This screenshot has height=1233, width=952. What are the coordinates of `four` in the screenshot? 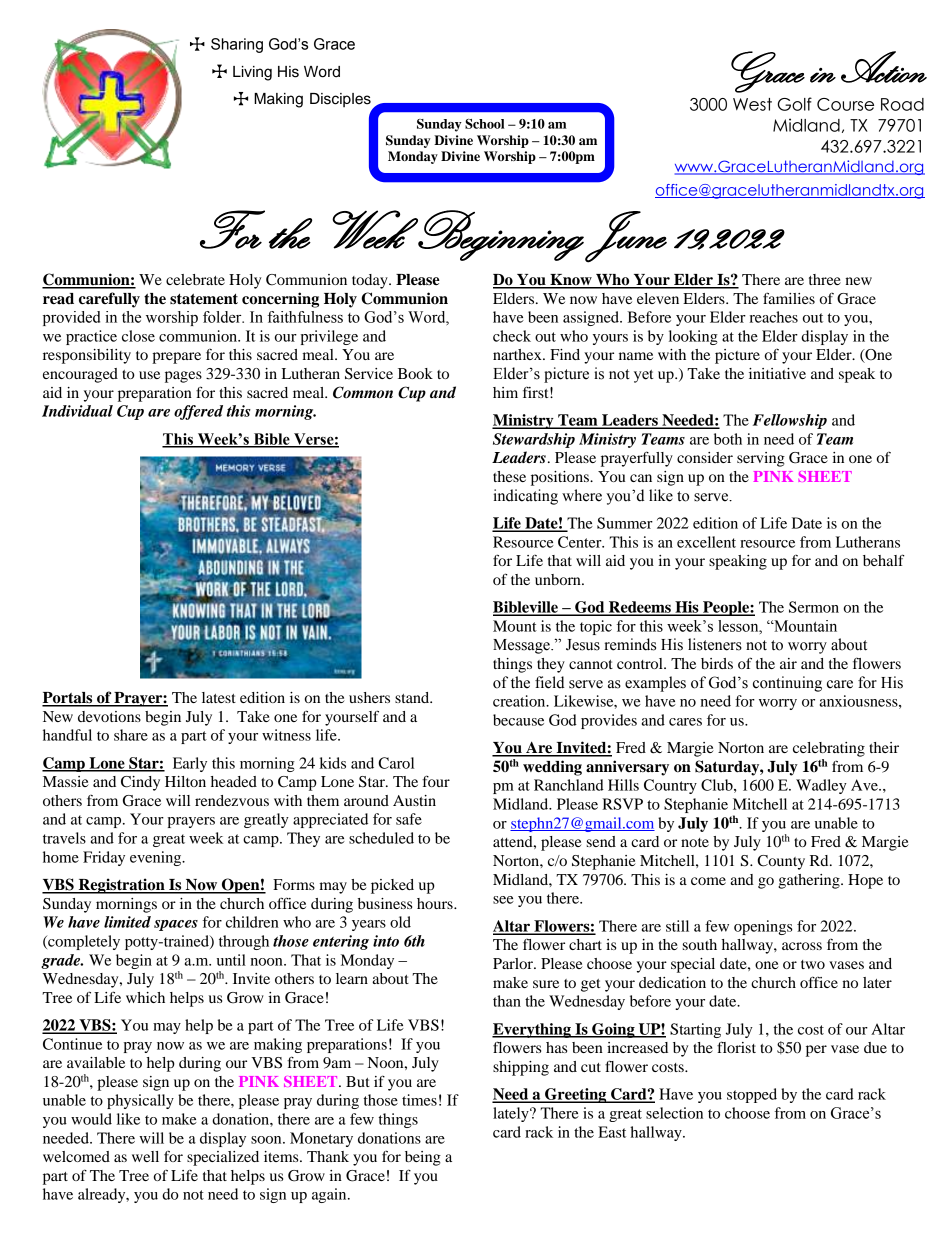 It's located at (436, 781).
